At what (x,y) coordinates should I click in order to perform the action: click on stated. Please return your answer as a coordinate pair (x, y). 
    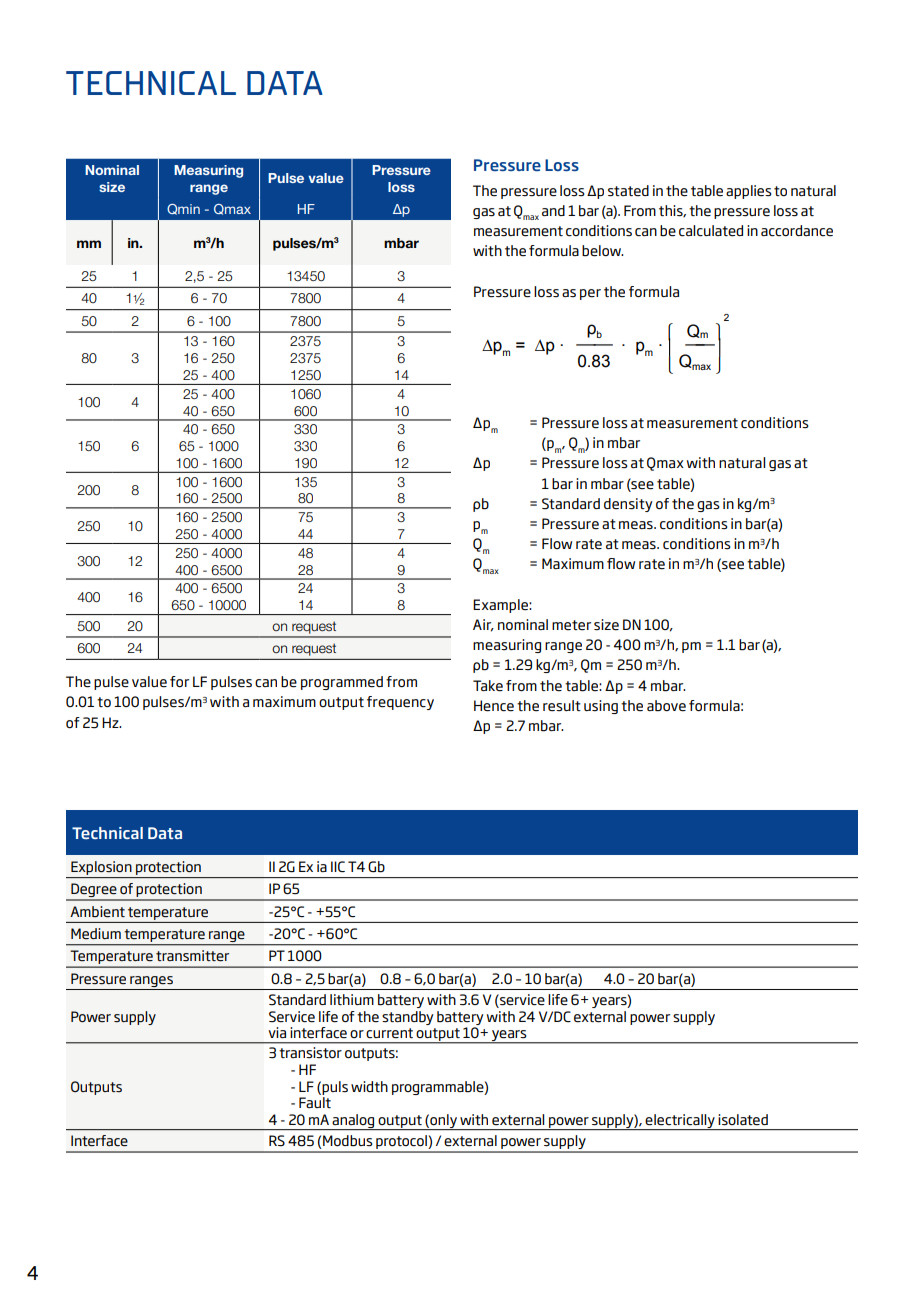
    Looking at the image, I should click on (628, 191).
